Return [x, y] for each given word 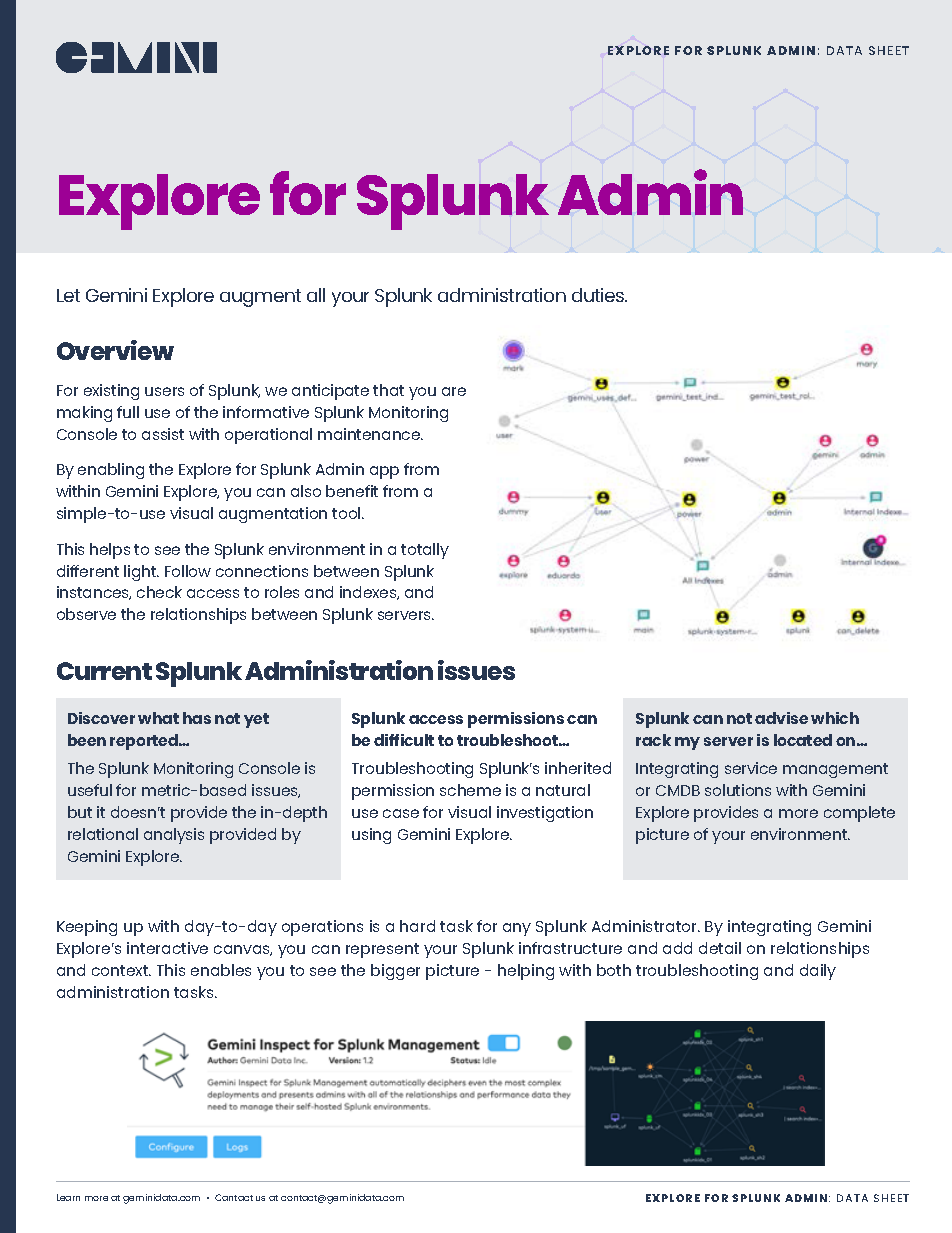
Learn [68, 1197]
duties [599, 295]
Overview [115, 350]
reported [145, 742]
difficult [404, 740]
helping [526, 972]
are [454, 391]
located [803, 740]
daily [818, 972]
